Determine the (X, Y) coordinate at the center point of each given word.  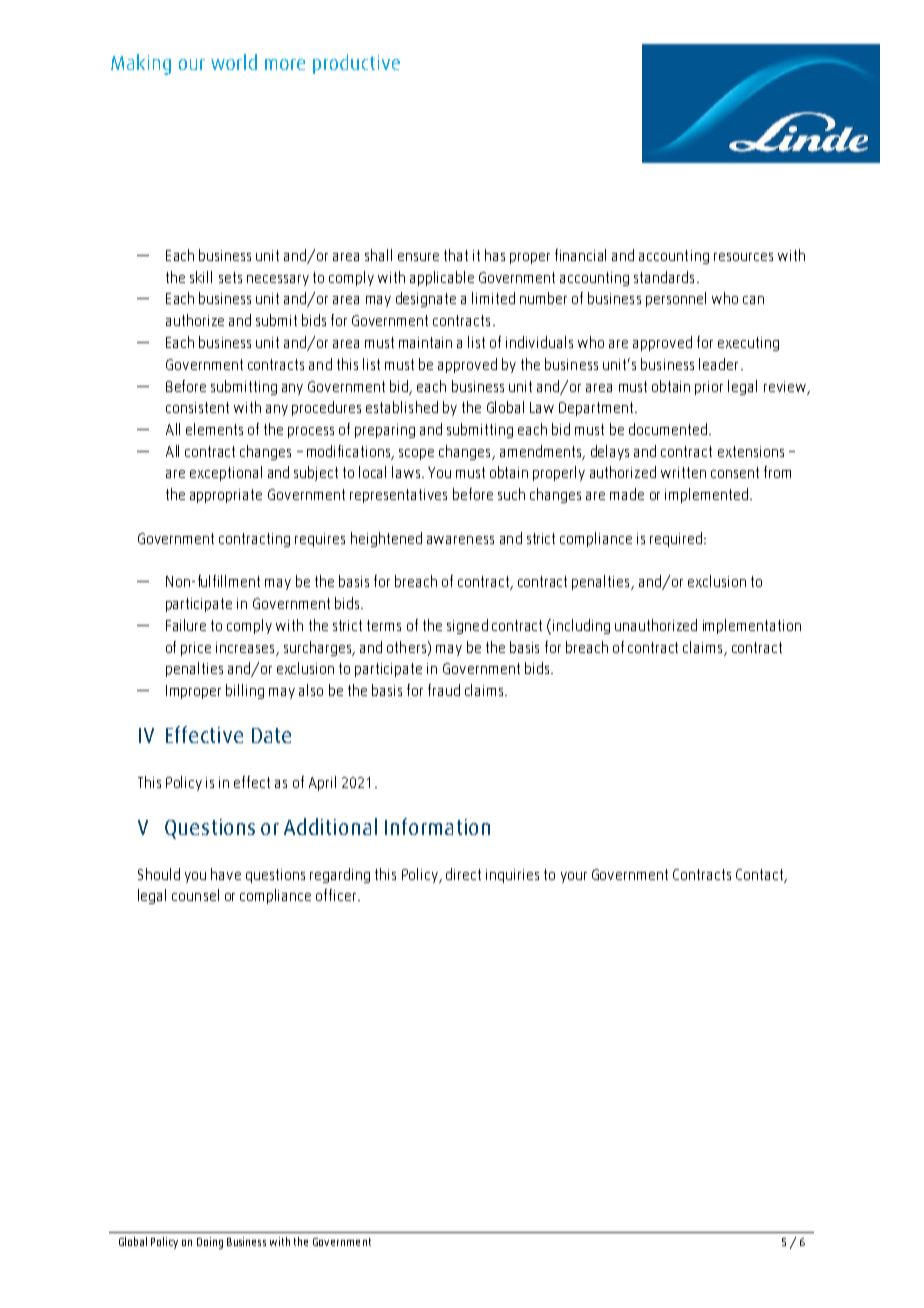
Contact (759, 874)
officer (337, 895)
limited (493, 298)
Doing (210, 1243)
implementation (752, 626)
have (226, 874)
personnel (676, 299)
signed (467, 626)
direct (463, 874)
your (574, 877)
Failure (186, 625)
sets (230, 277)
